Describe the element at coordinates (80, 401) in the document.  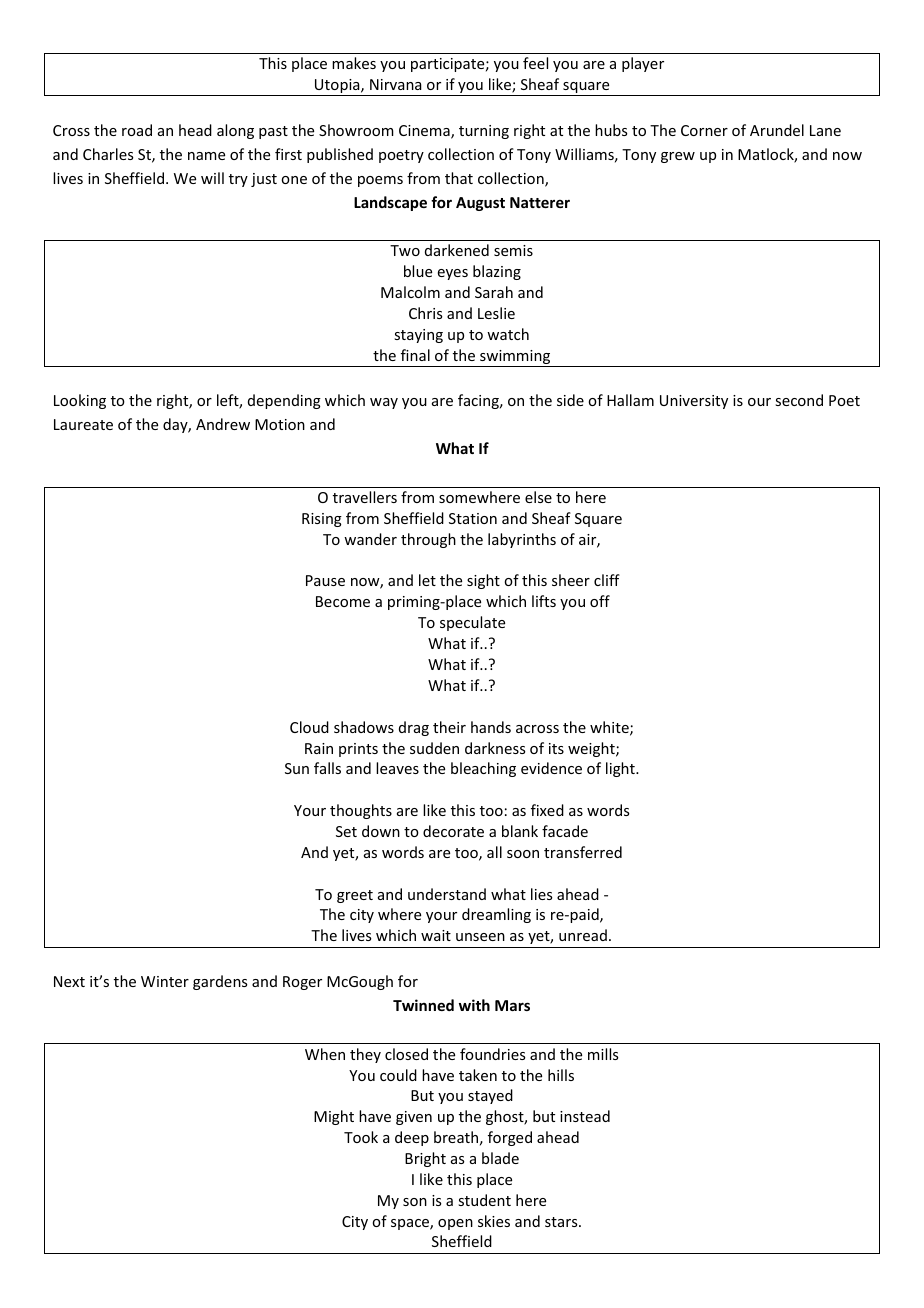
I see `Looking` at that location.
